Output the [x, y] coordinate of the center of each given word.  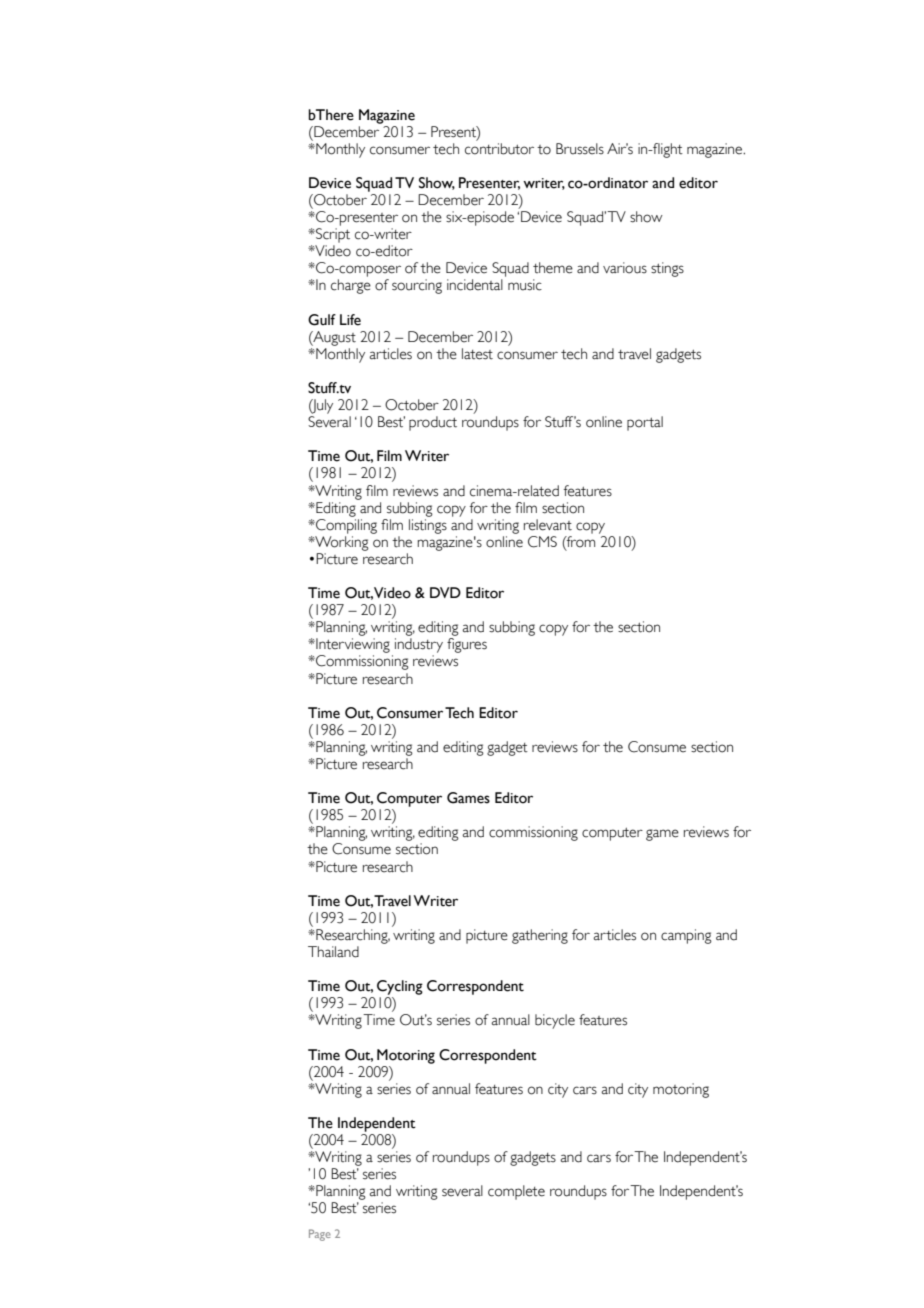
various [625, 268]
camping [686, 936]
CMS [542, 542]
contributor [499, 149]
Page [320, 1235]
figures [467, 645]
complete [516, 1192]
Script [332, 235]
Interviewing [352, 645]
